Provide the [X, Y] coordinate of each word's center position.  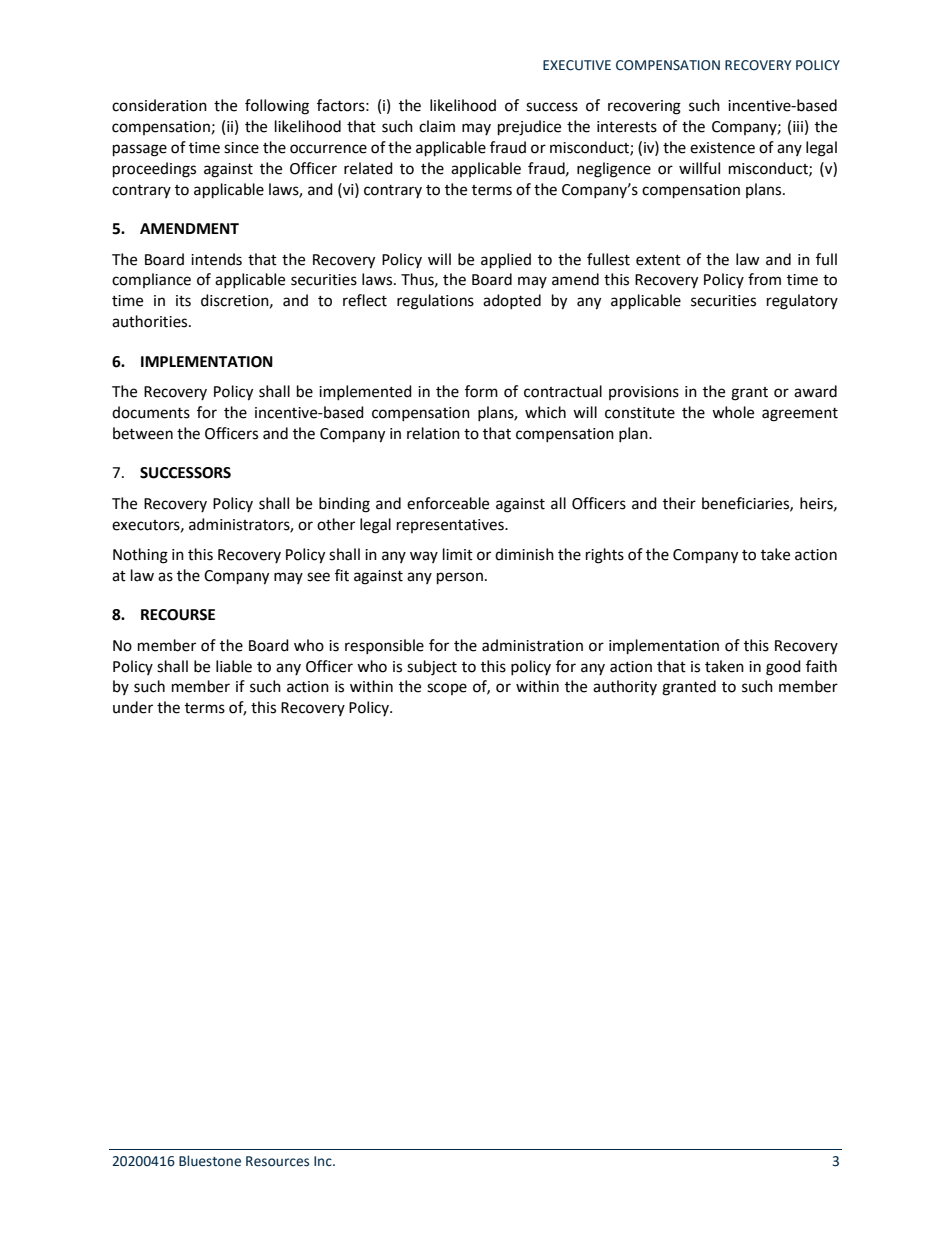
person [460, 578]
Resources [277, 1161]
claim [437, 126]
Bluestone [210, 1161]
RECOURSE [178, 615]
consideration [159, 105]
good [783, 668]
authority [625, 687]
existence [722, 148]
